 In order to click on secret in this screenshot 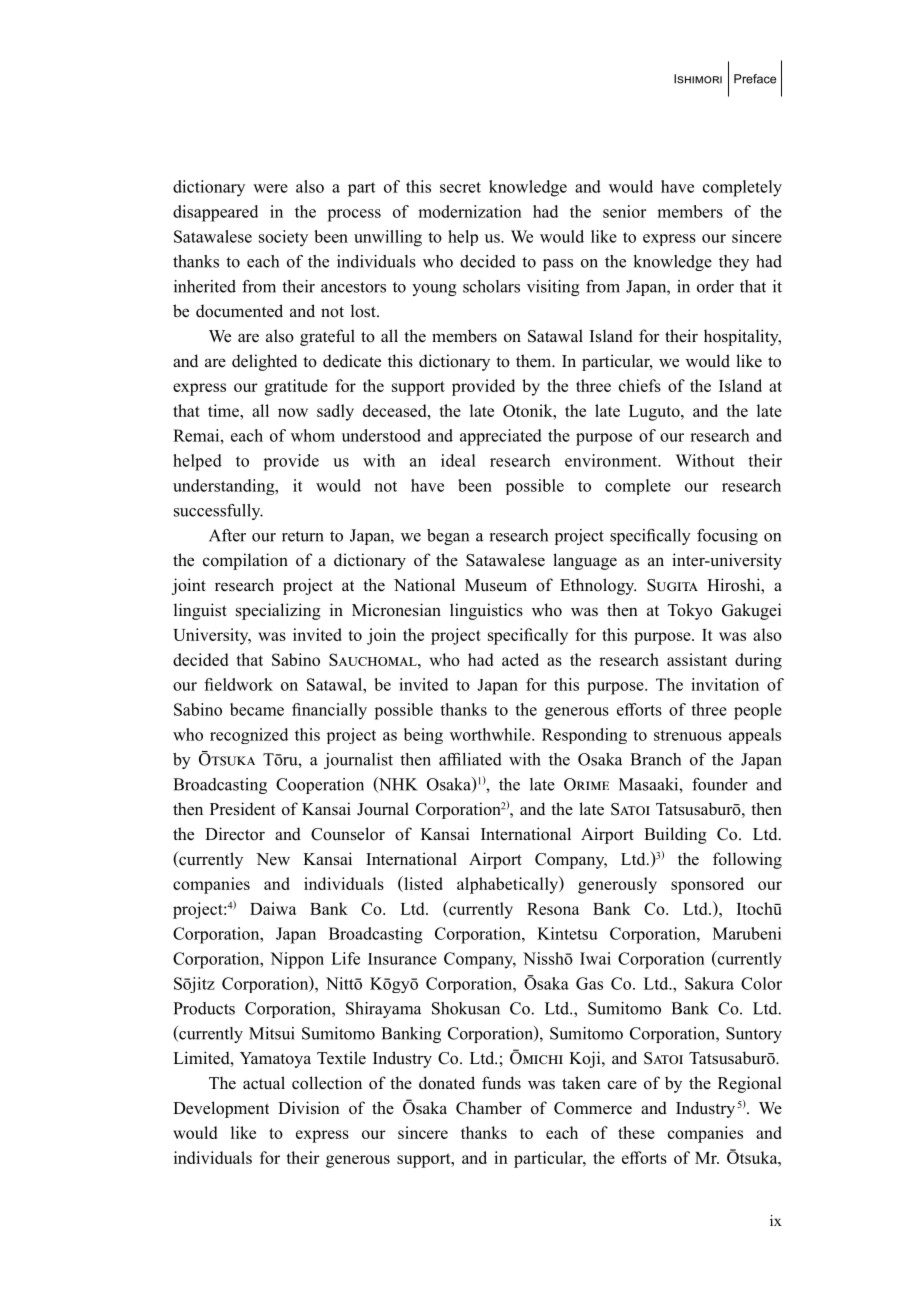, I will do `click(460, 187)`.
